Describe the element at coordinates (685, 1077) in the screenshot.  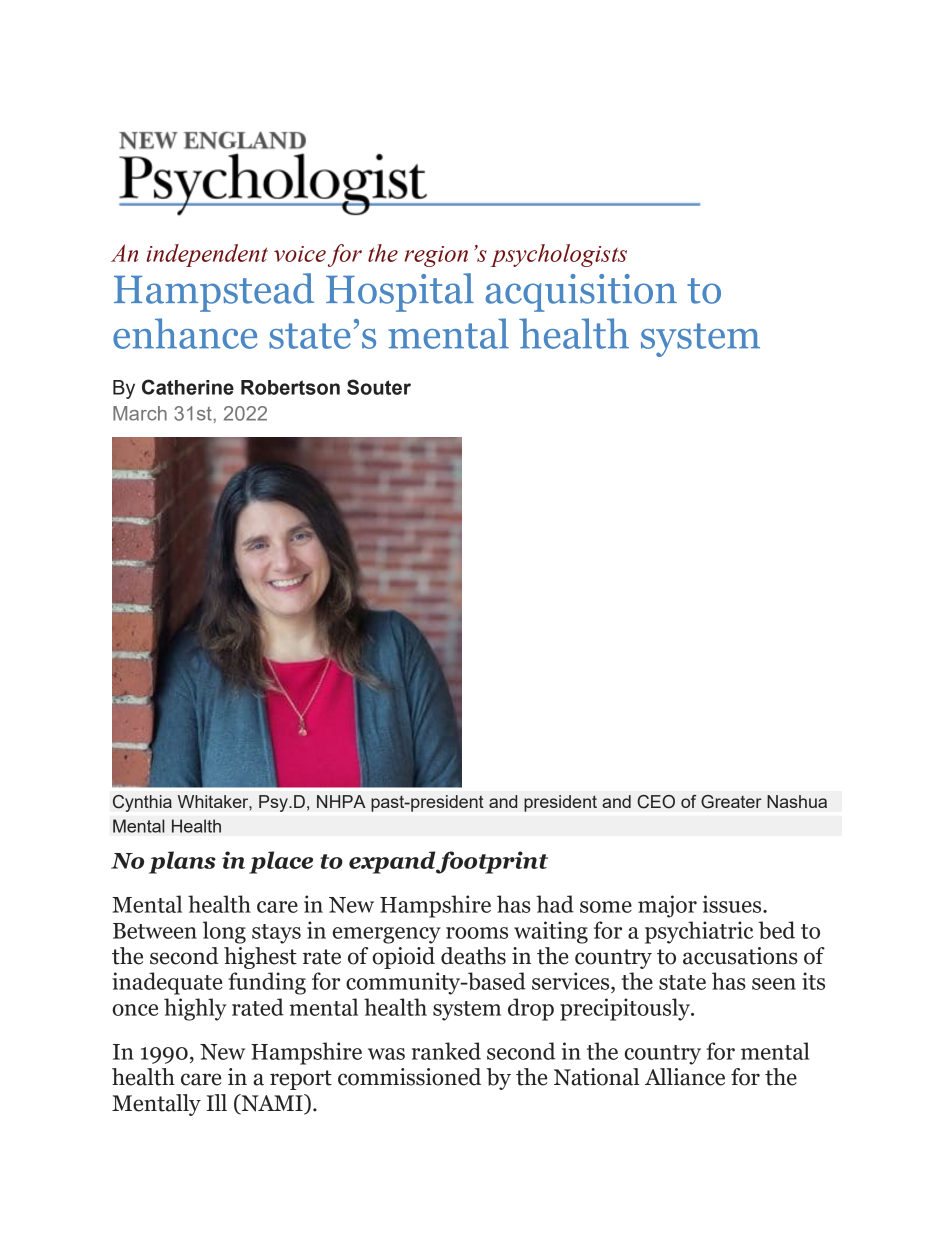
I see `Alliance` at that location.
